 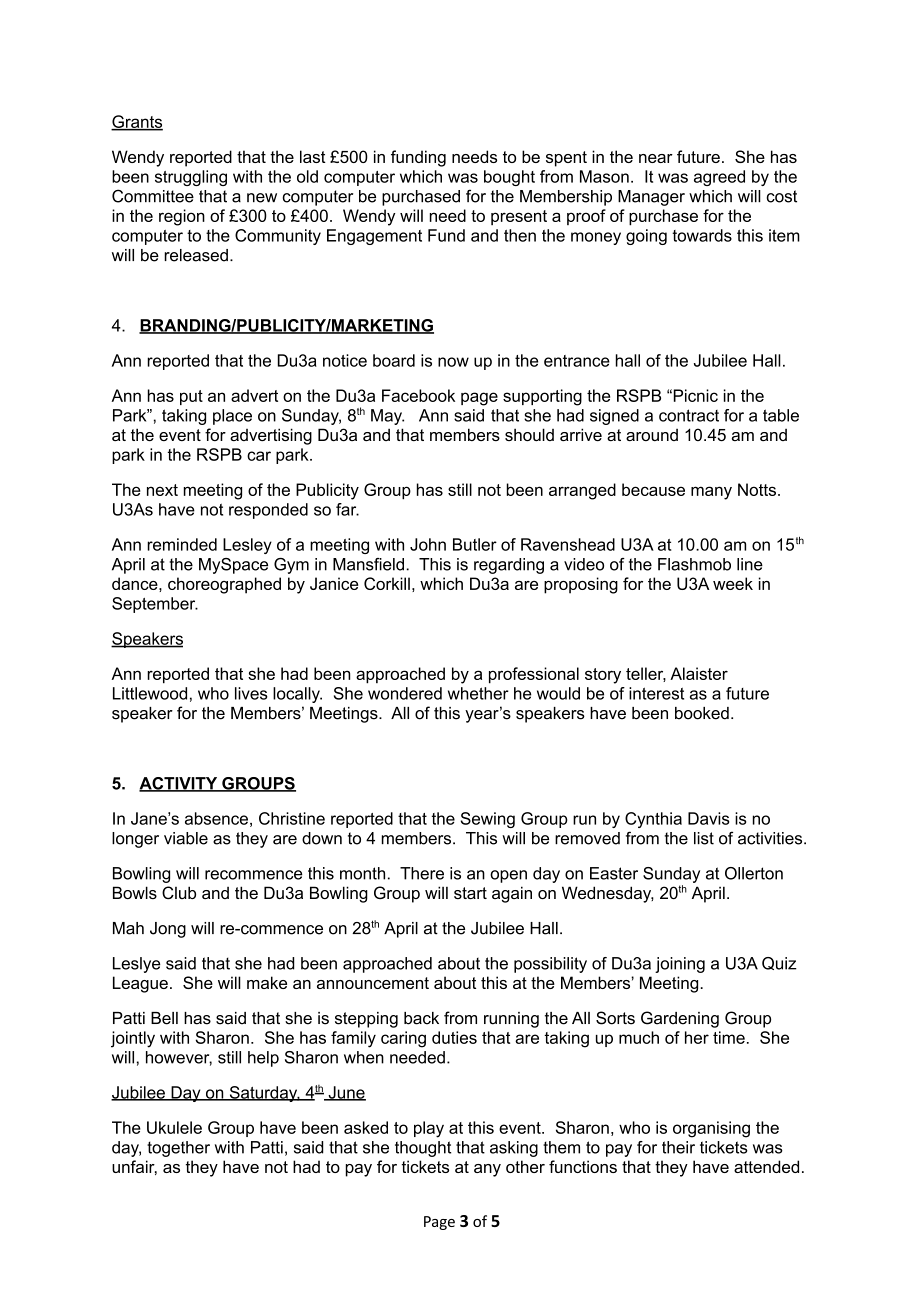 I want to click on September, so click(x=155, y=605).
